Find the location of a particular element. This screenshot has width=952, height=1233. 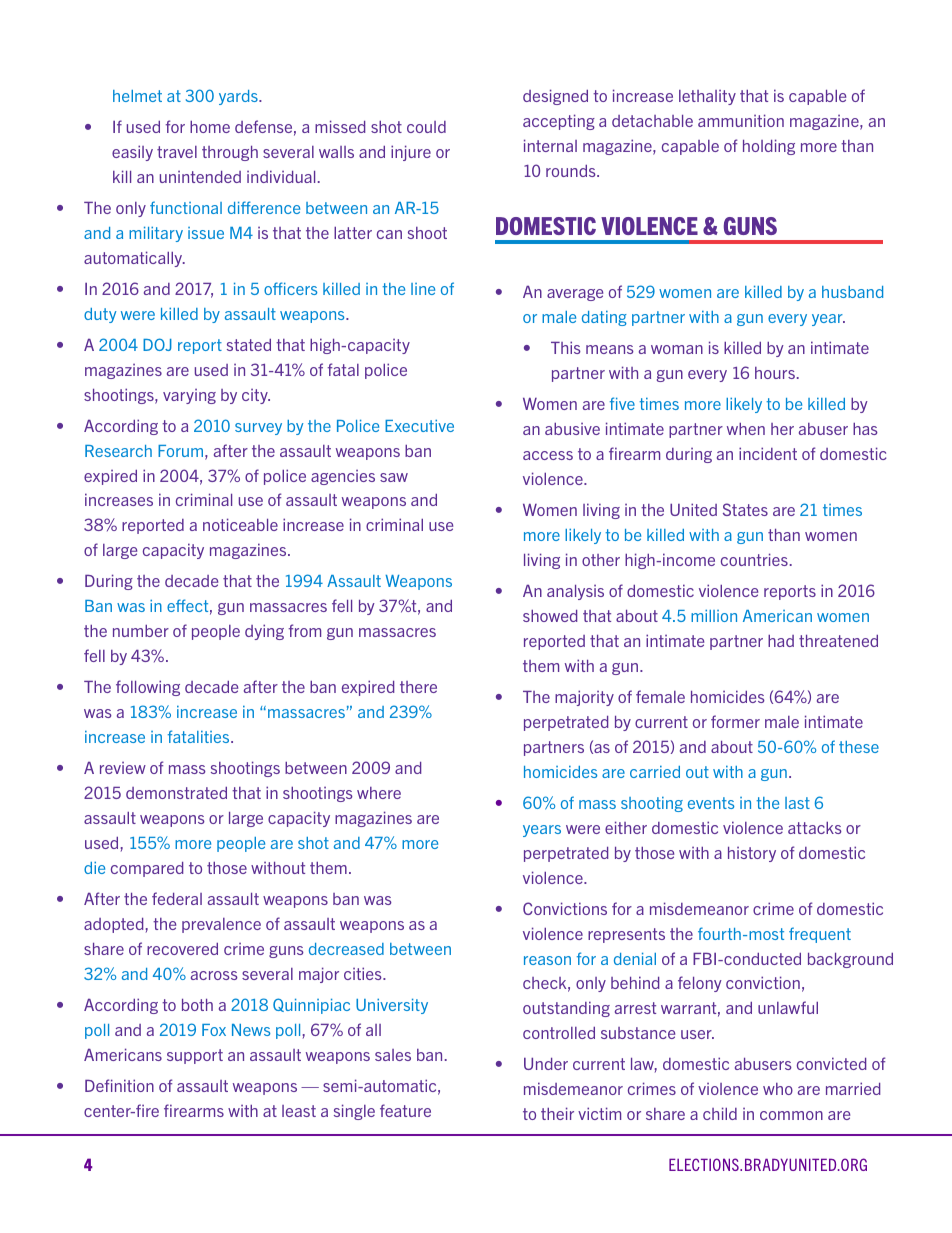

could is located at coordinates (426, 127).
